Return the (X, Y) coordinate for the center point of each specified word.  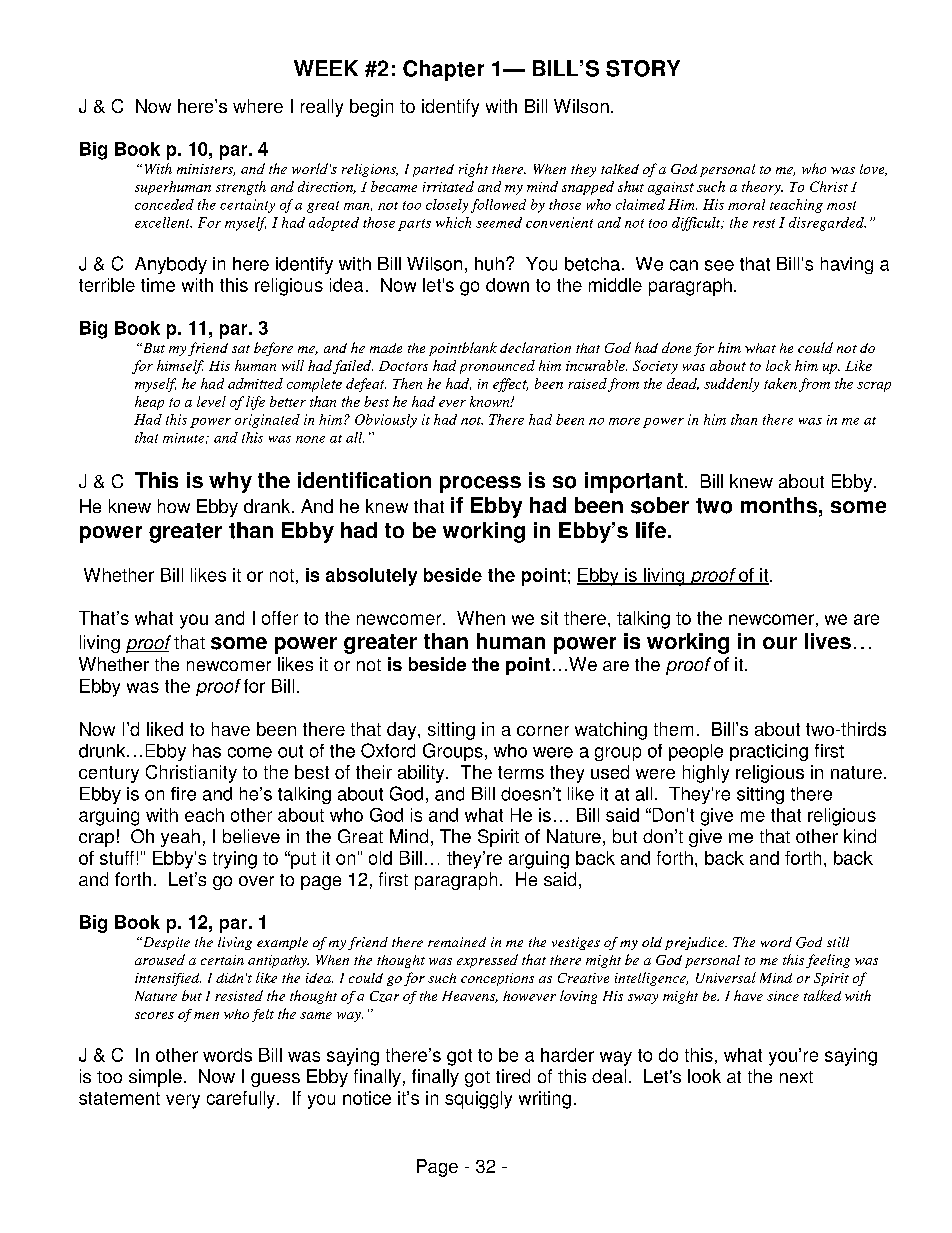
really (322, 108)
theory (762, 188)
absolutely (371, 577)
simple (155, 1078)
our (780, 643)
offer (280, 618)
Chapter (443, 70)
